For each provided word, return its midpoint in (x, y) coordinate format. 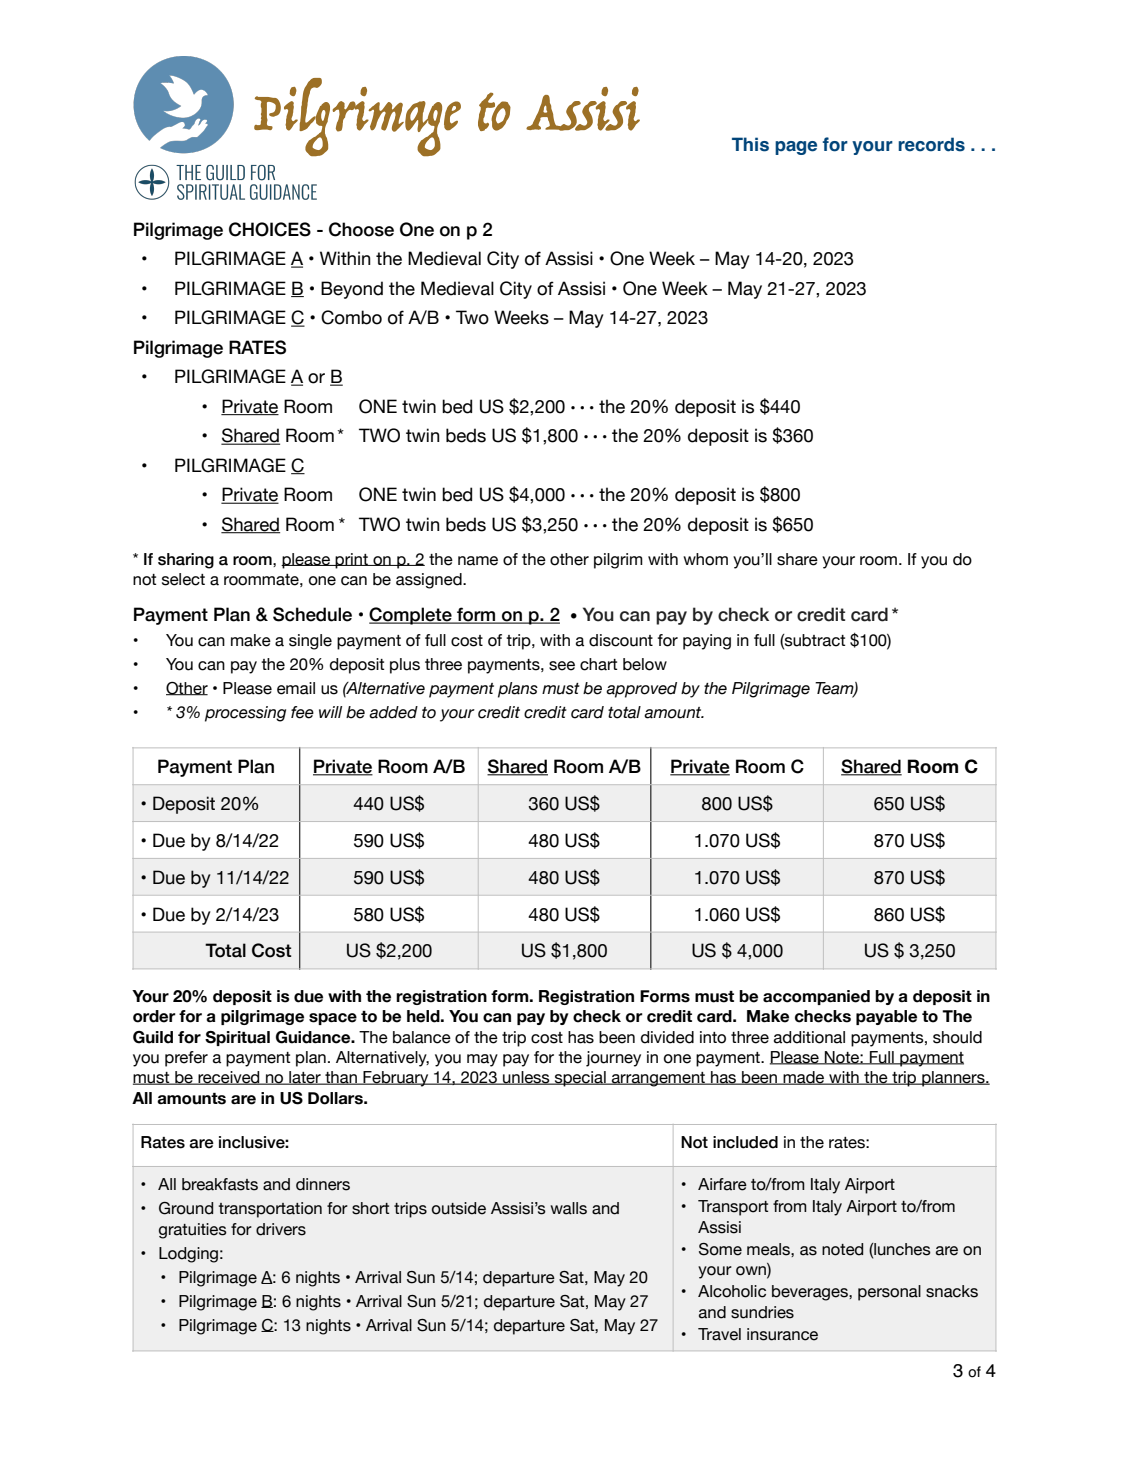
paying (707, 642)
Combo (351, 317)
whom (705, 559)
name (478, 561)
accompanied (816, 997)
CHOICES (270, 229)
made (804, 1078)
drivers (281, 1229)
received (229, 1078)
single (310, 642)
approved (641, 690)
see (562, 666)
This (750, 144)
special (580, 1079)
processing (245, 714)
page (796, 148)
